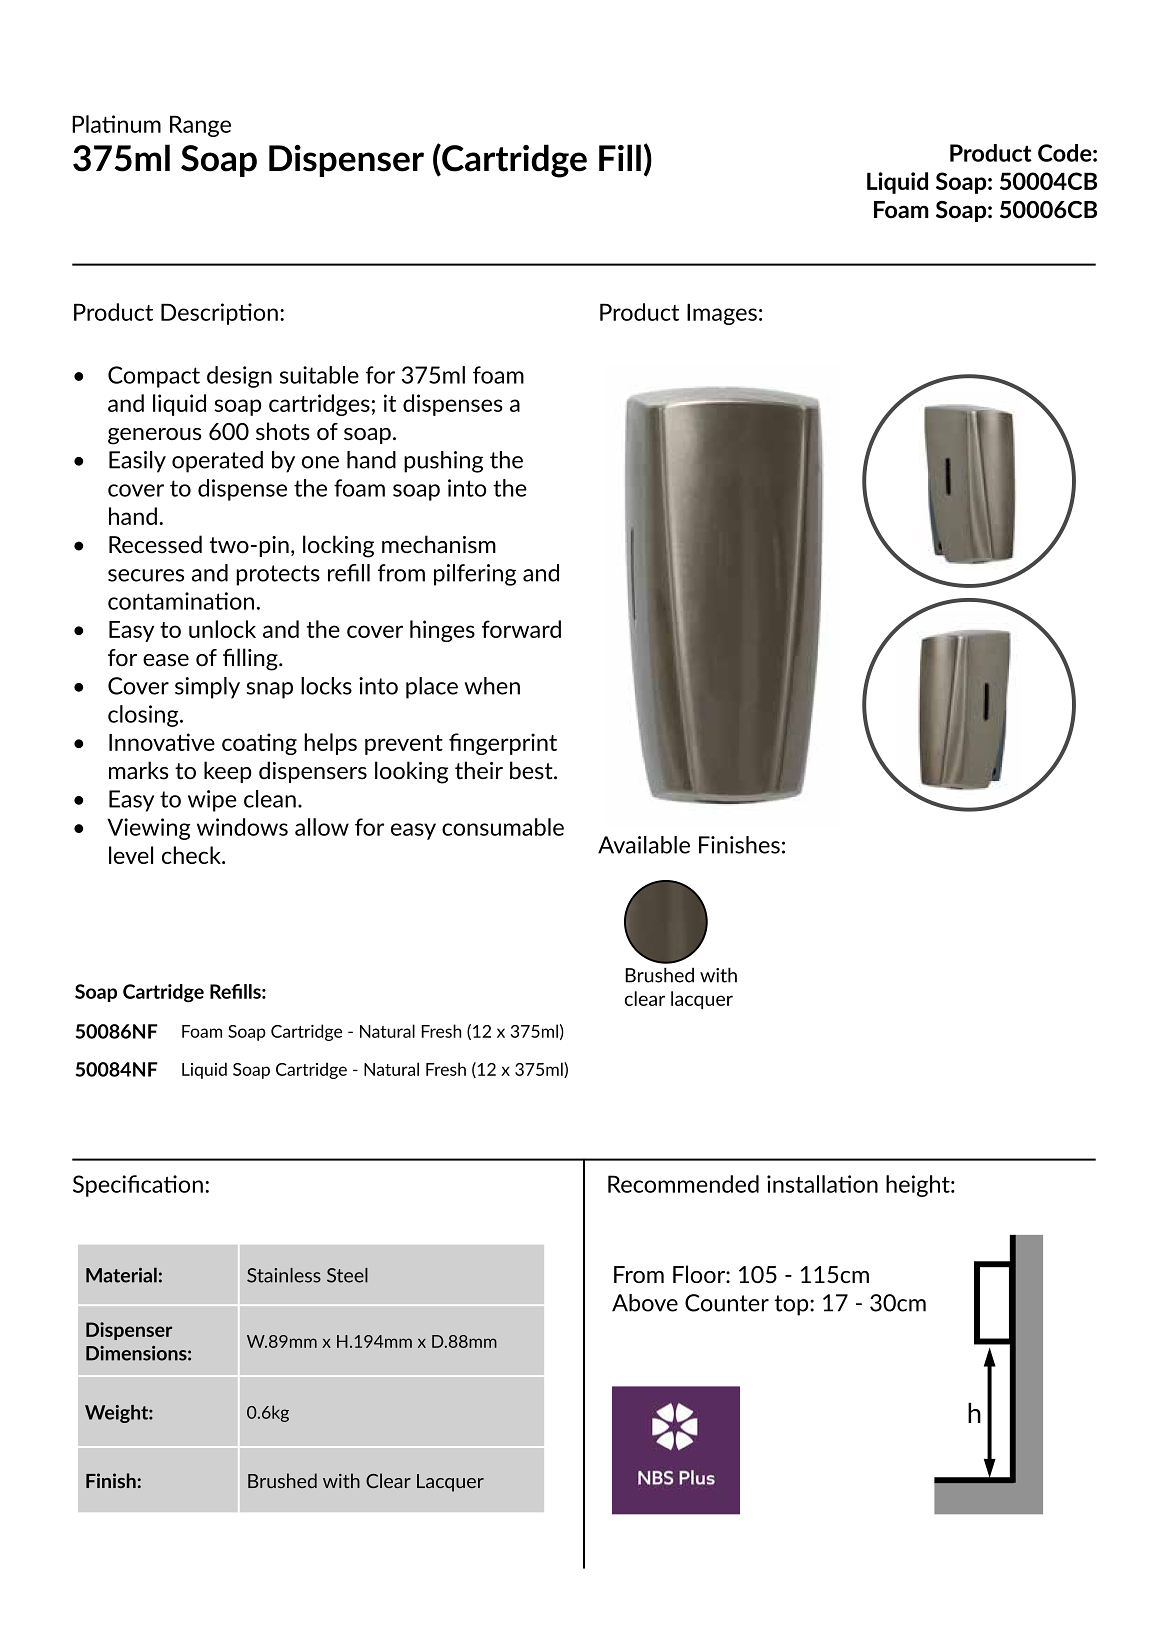 The image size is (1168, 1652). Describe the element at coordinates (644, 845) in the image. I see `Available` at that location.
